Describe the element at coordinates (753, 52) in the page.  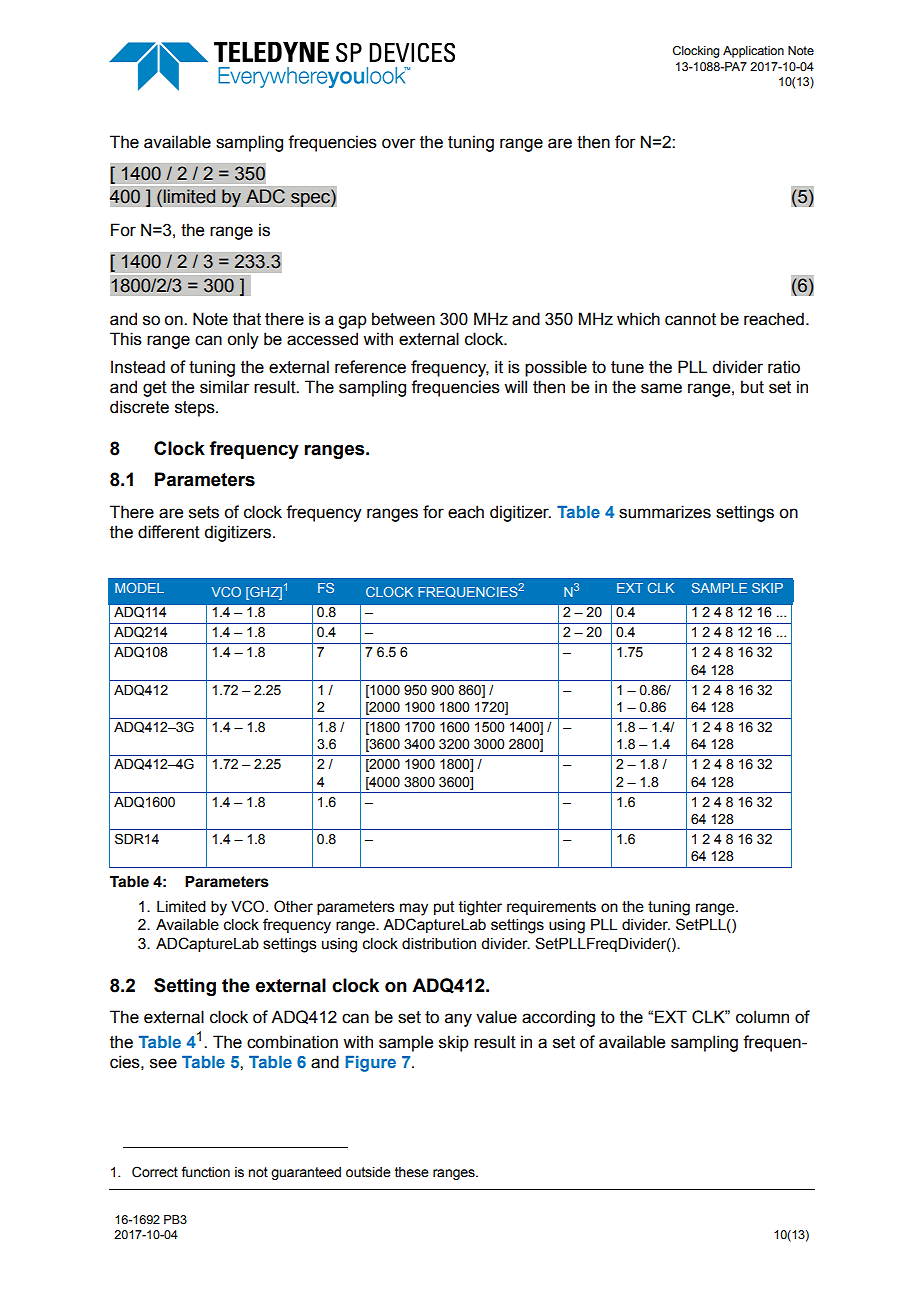
I see `Application` at that location.
